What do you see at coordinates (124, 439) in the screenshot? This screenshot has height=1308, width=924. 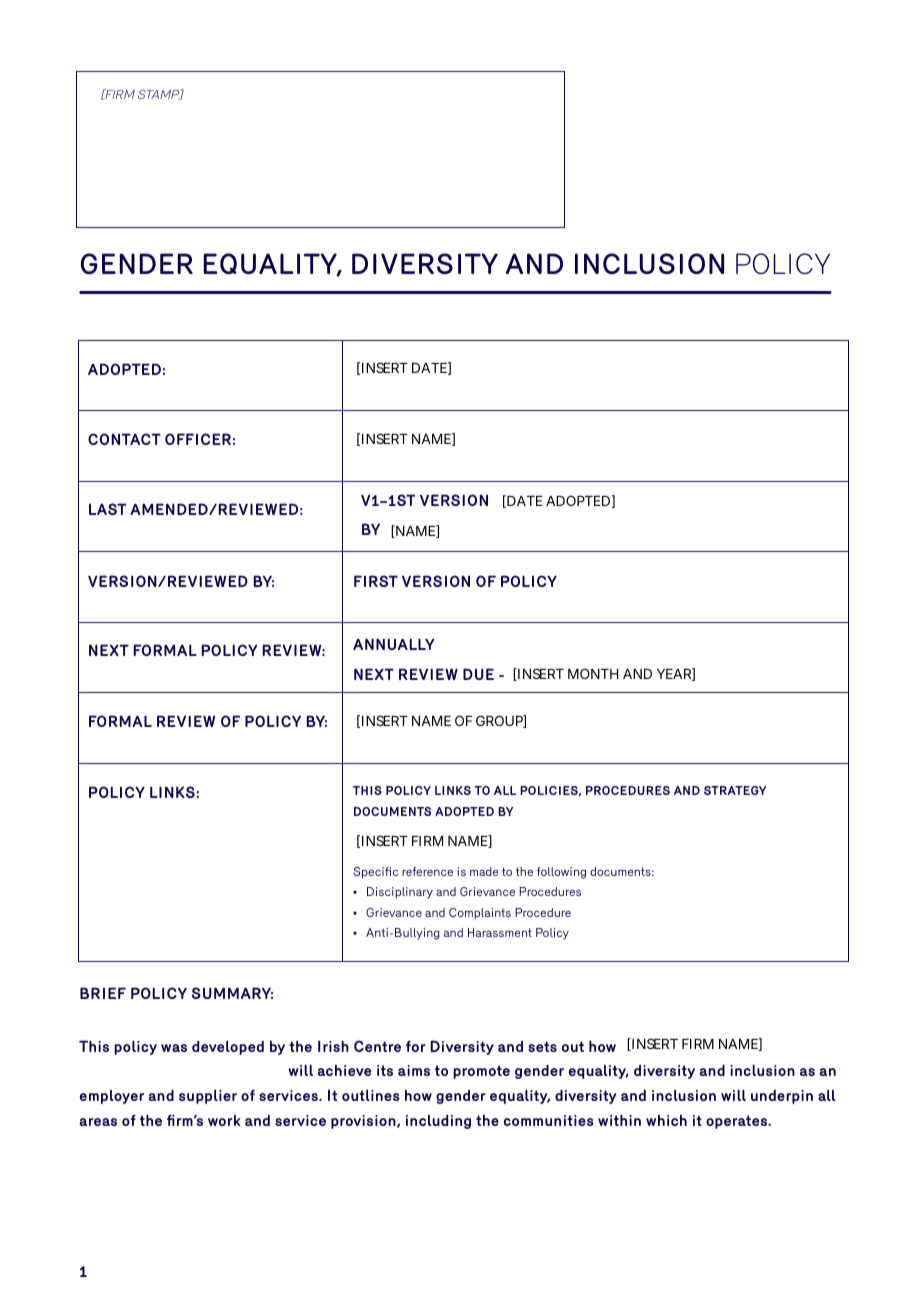 I see `CONTACT` at bounding box center [124, 439].
